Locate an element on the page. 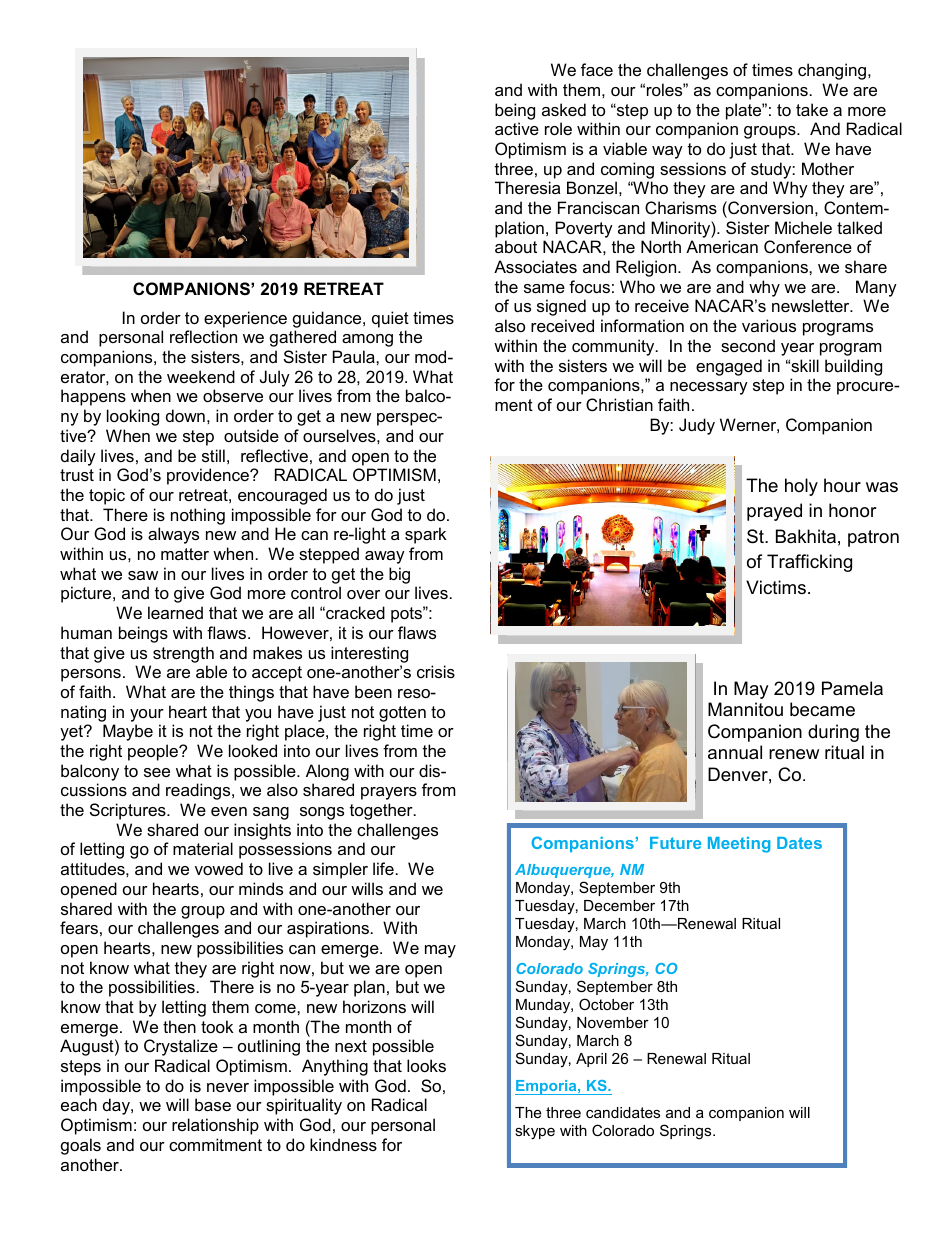 The height and width of the document is (1233, 952). Christian is located at coordinates (619, 404).
